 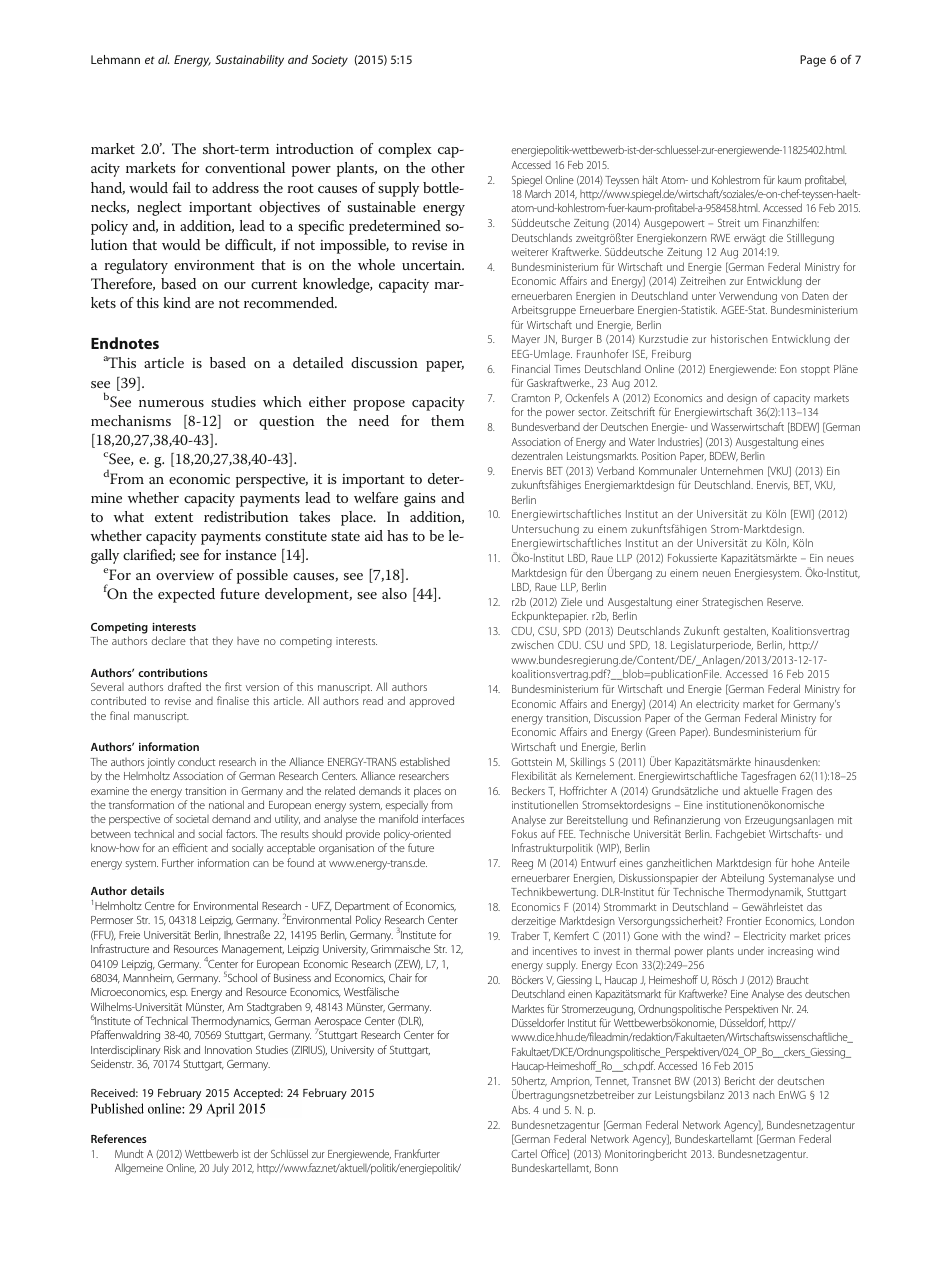 I want to click on Sustainability, so click(x=249, y=61).
